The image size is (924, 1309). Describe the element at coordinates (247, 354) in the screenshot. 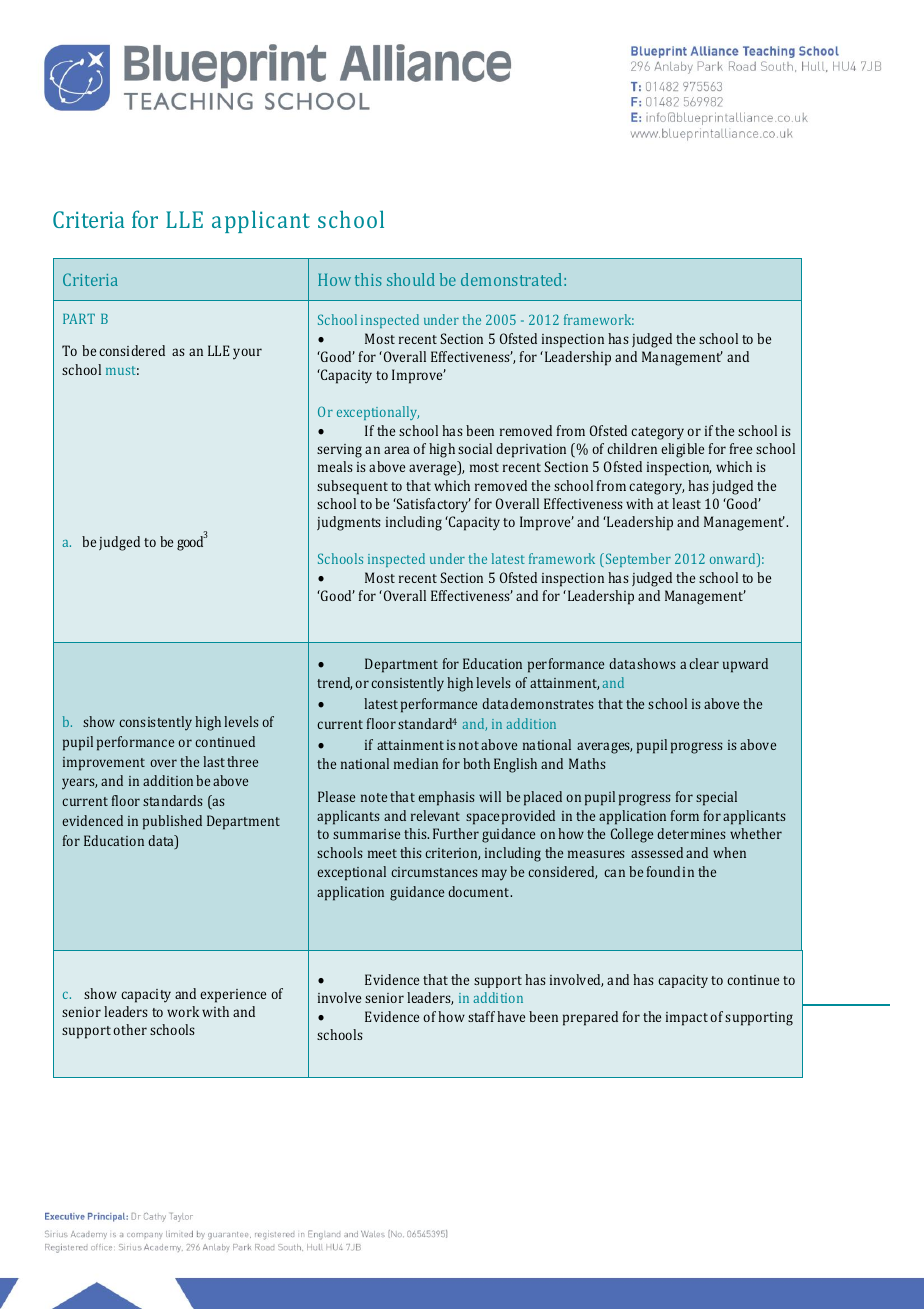

I see `your` at that location.
